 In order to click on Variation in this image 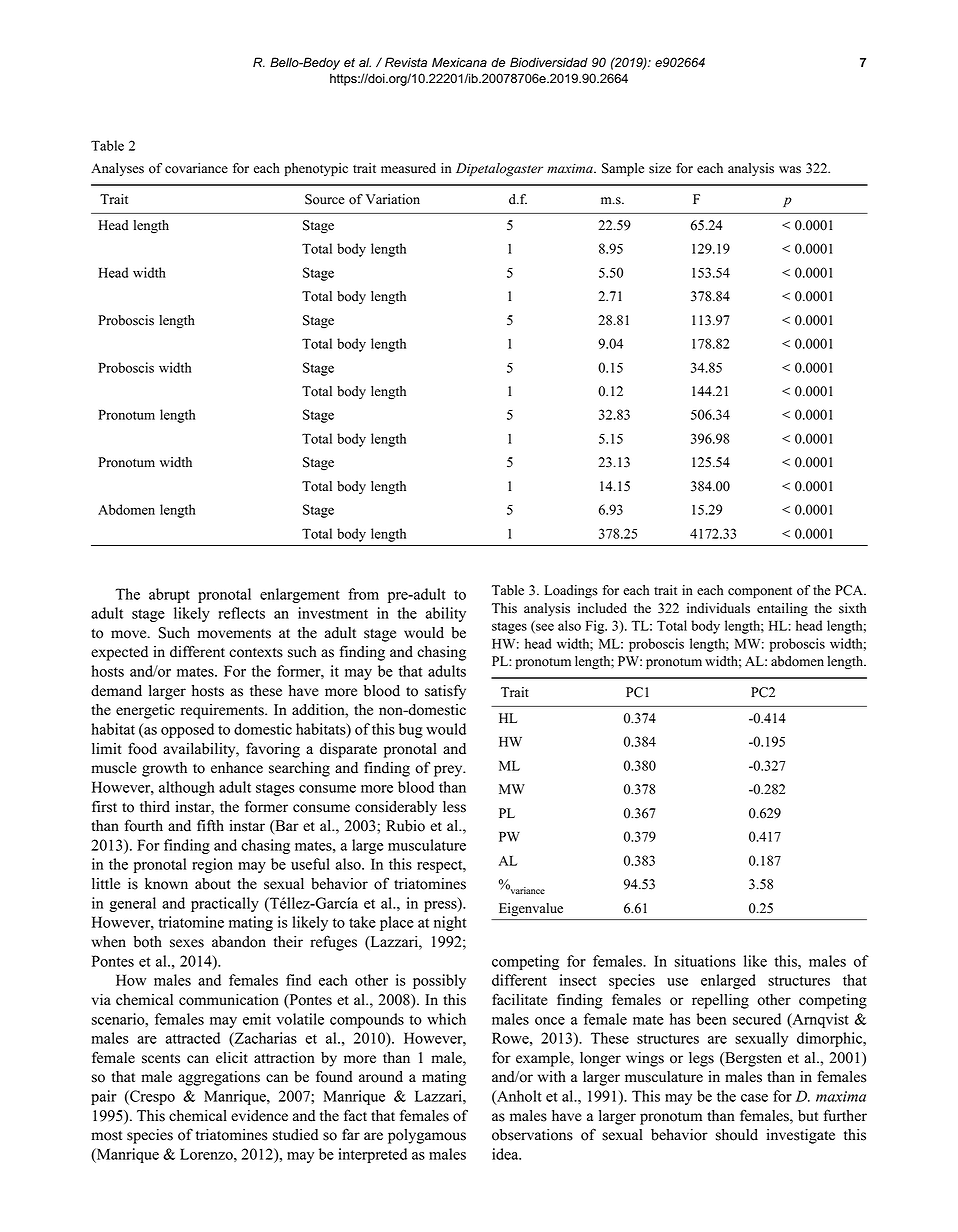, I will do `click(393, 199)`.
